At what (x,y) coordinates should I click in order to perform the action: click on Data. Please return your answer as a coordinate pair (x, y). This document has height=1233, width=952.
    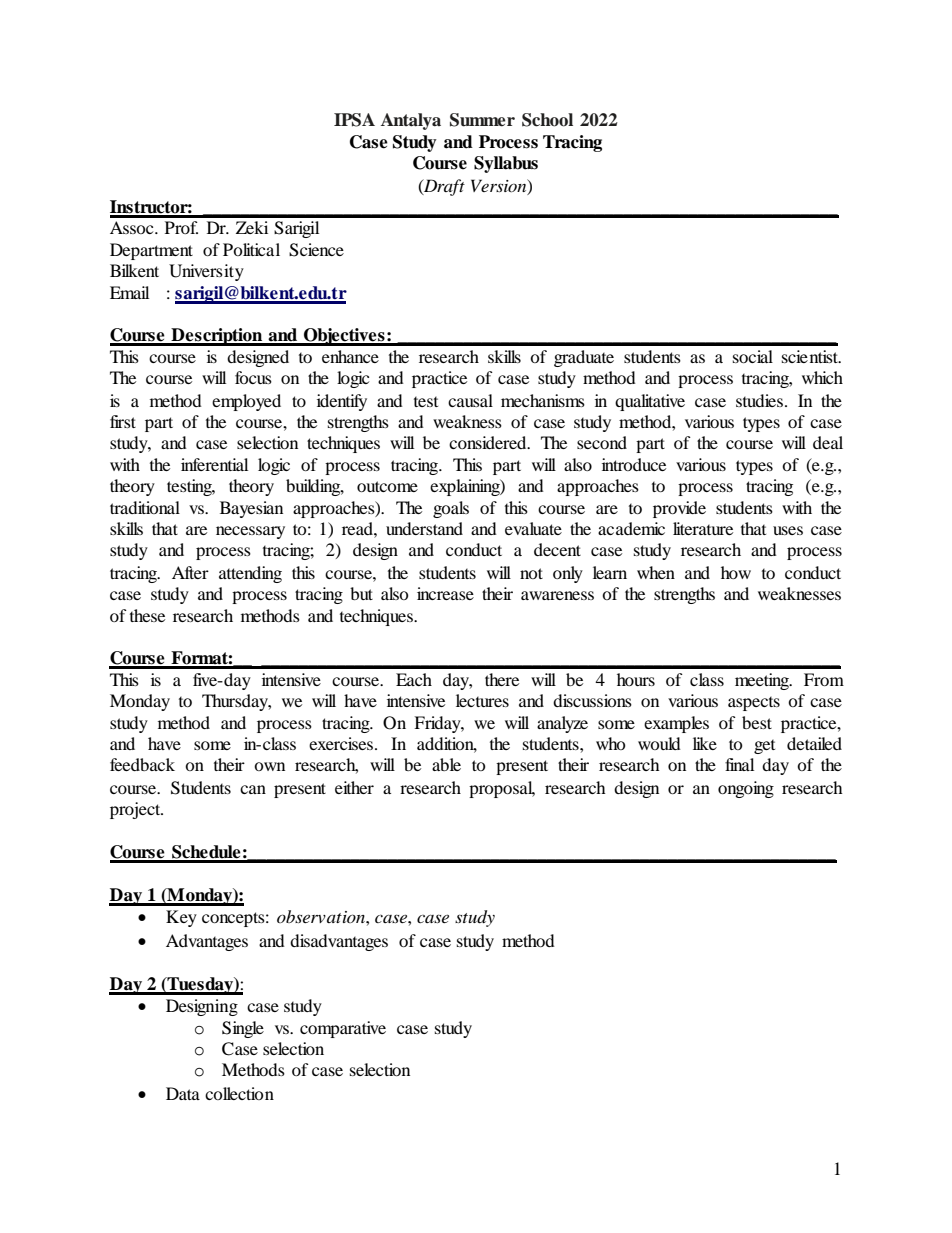
    Looking at the image, I should click on (183, 1093).
